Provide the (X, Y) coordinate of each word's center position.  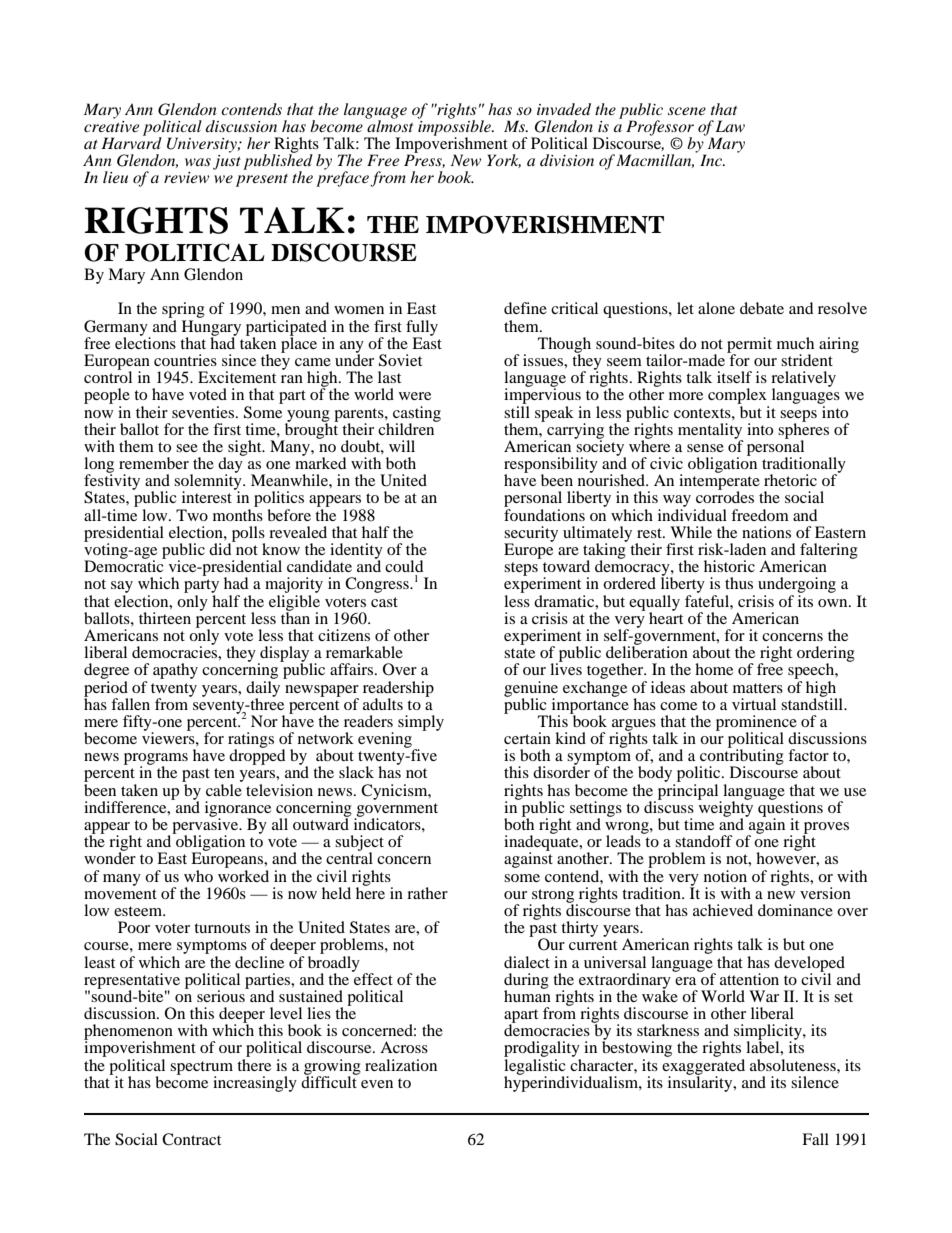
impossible (455, 127)
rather (427, 893)
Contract (191, 1139)
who (198, 876)
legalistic (536, 1066)
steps (521, 569)
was (198, 162)
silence (815, 1082)
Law (730, 126)
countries (185, 360)
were (415, 396)
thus (739, 583)
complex (738, 397)
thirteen (165, 618)
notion (725, 876)
